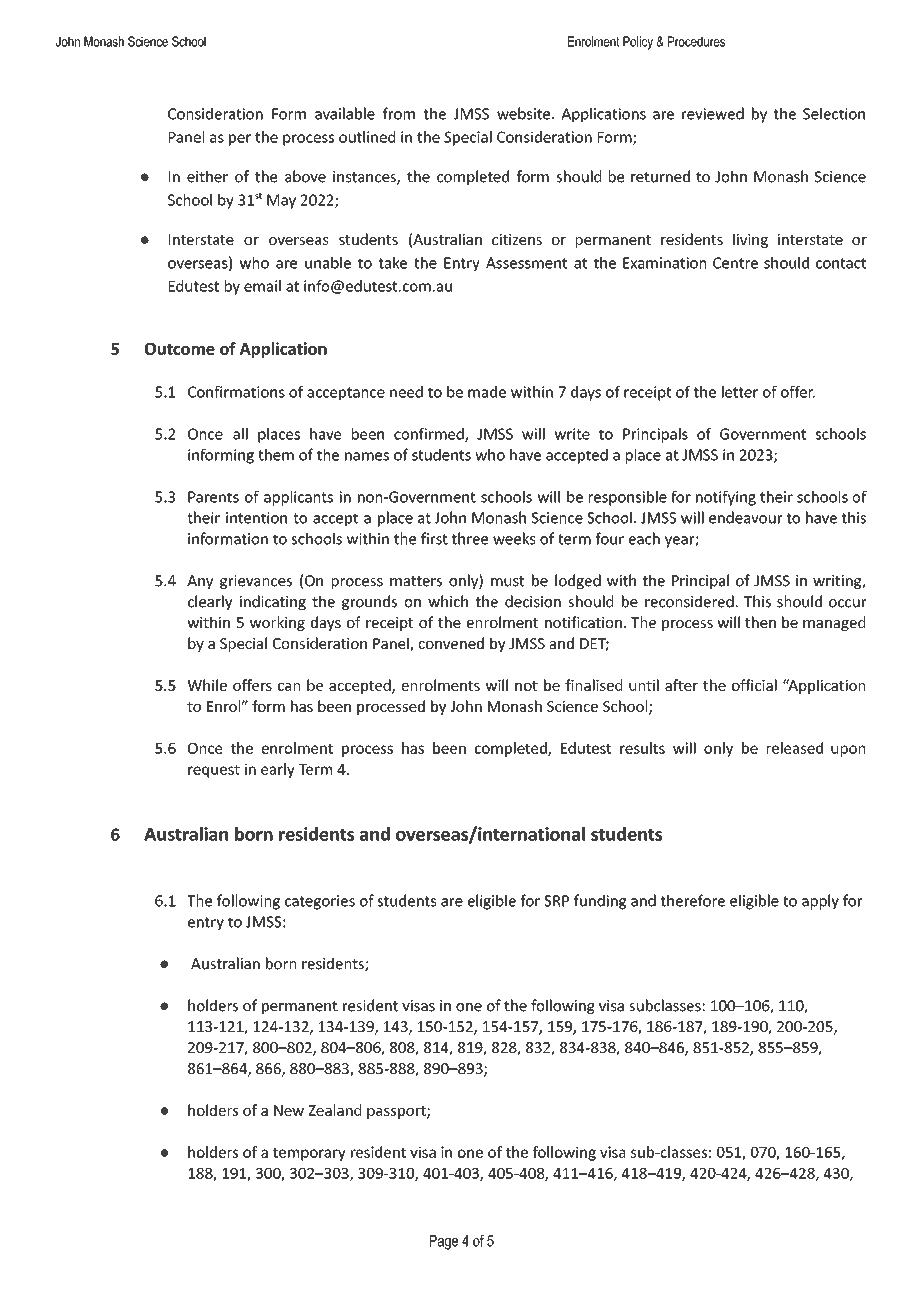 The image size is (924, 1307). What do you see at coordinates (277, 623) in the image?
I see `working` at bounding box center [277, 623].
